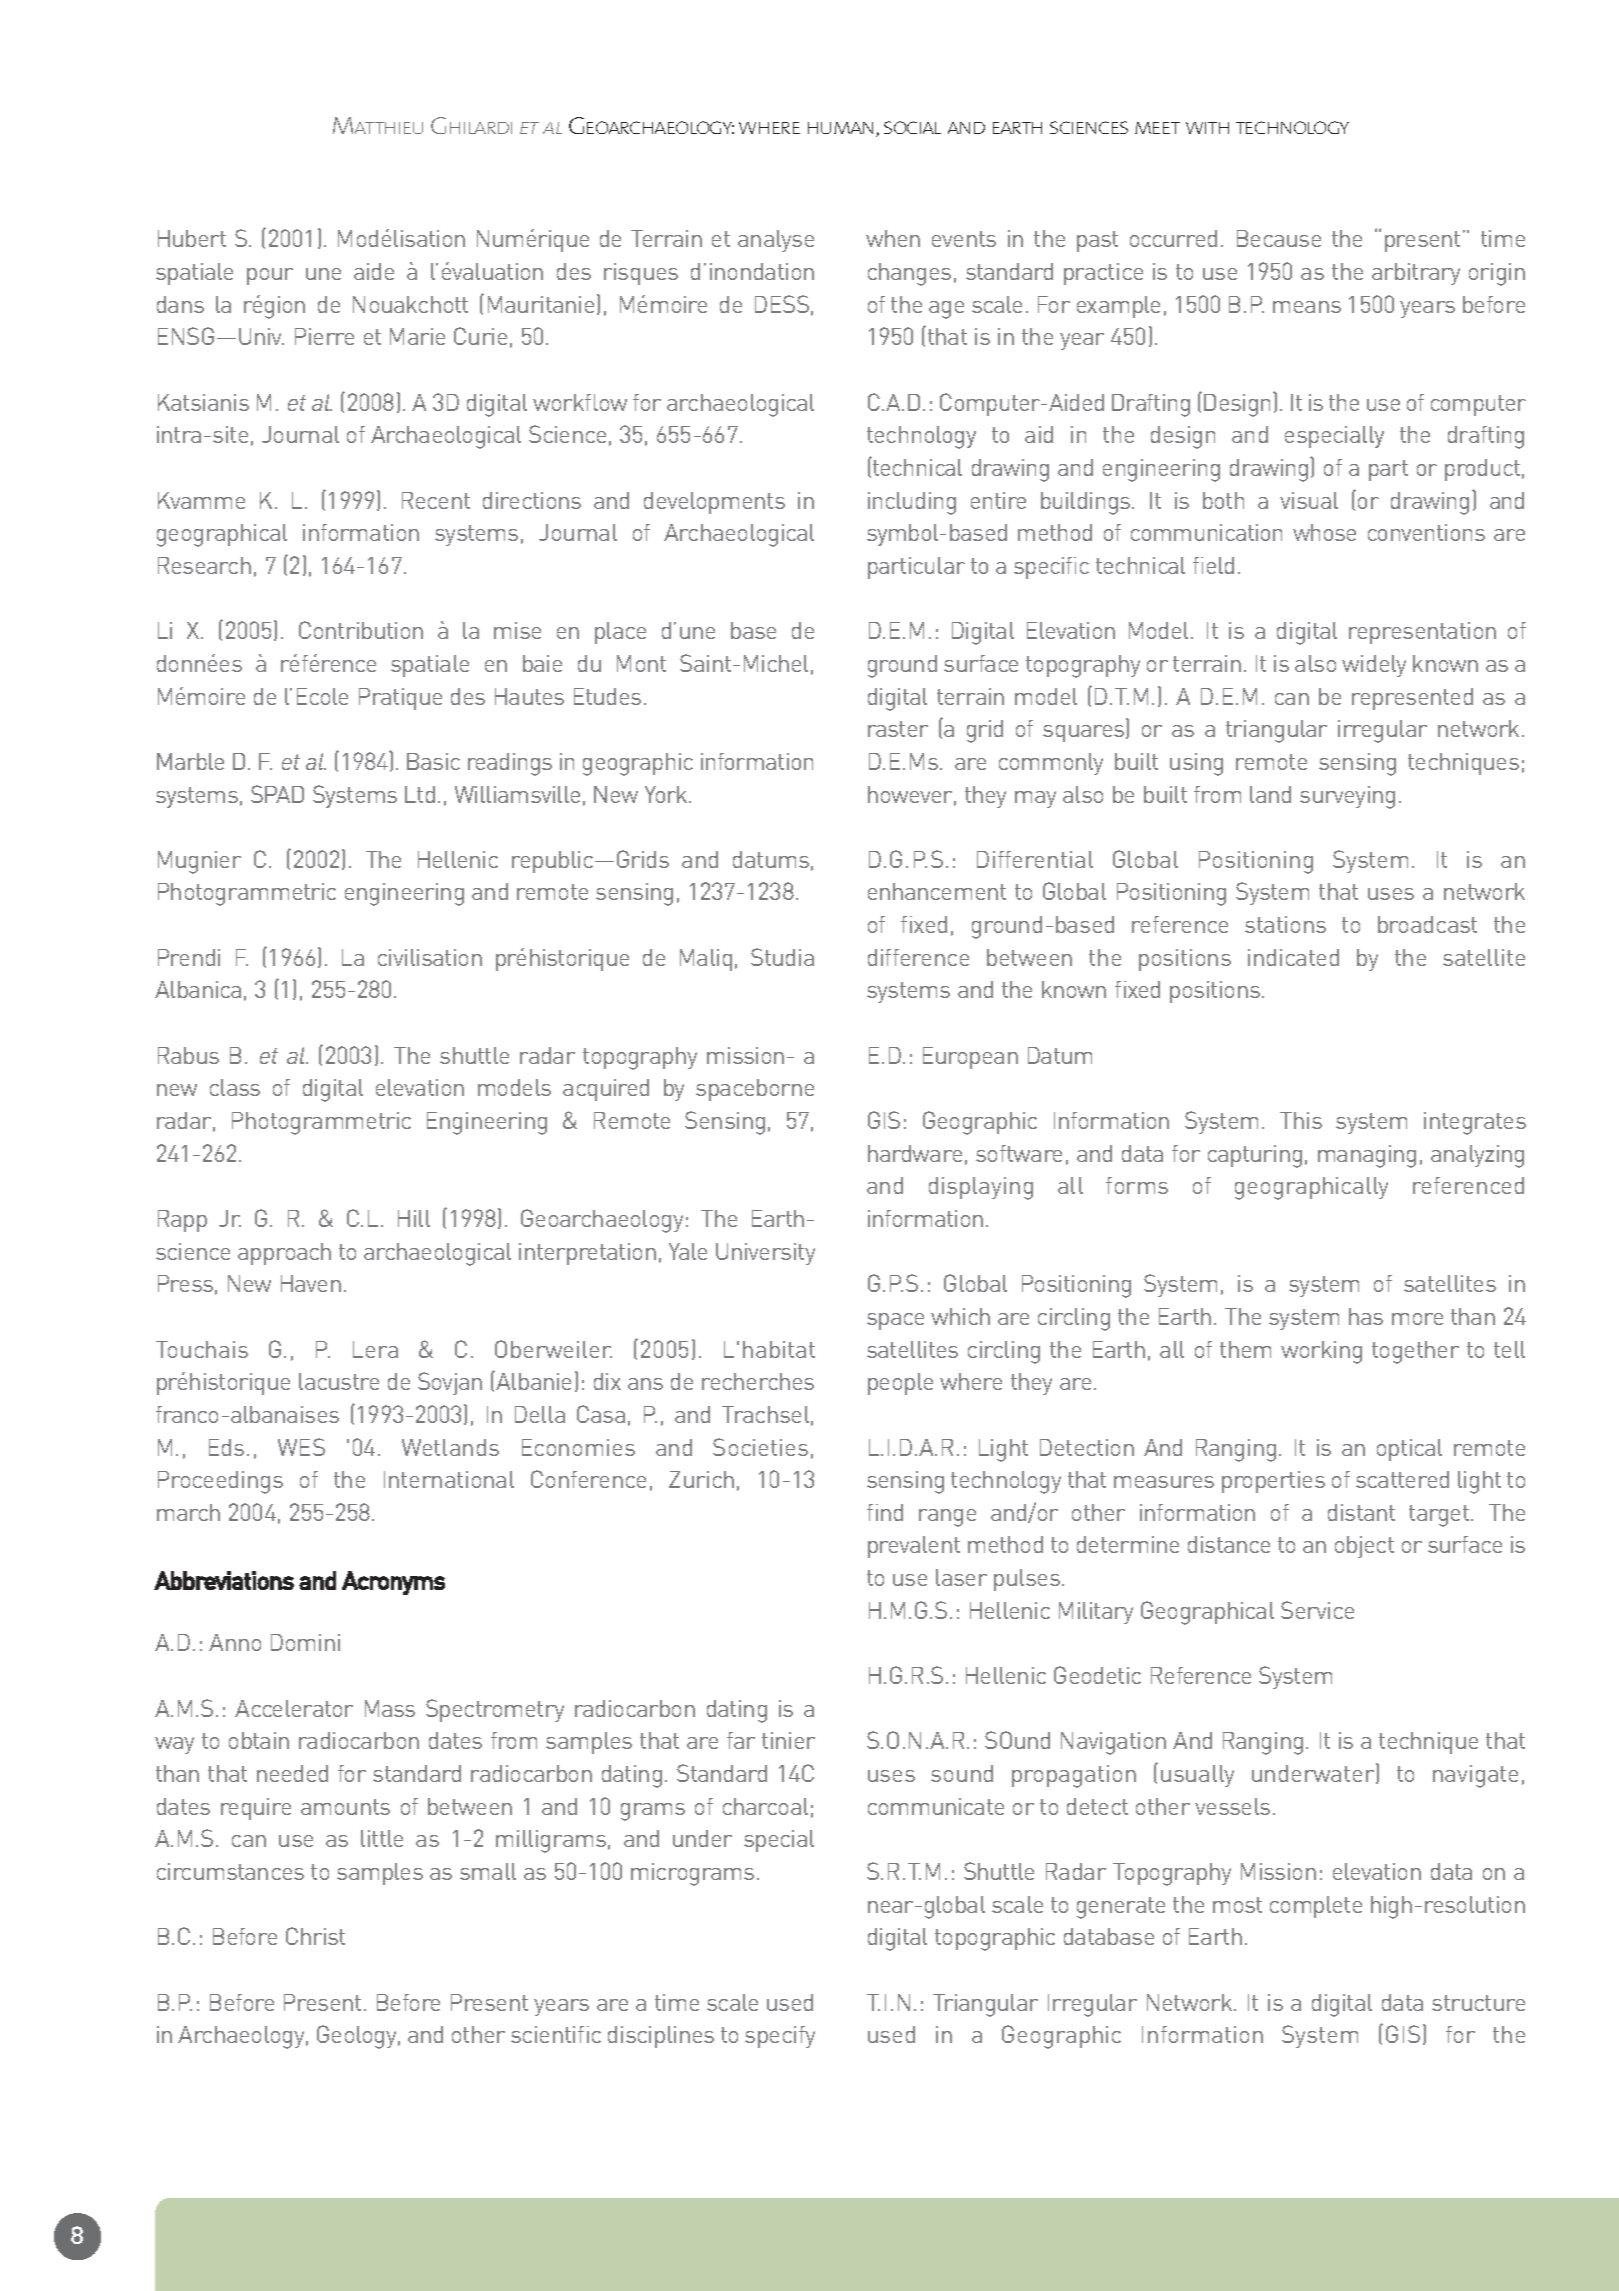  I want to click on when, so click(893, 238).
